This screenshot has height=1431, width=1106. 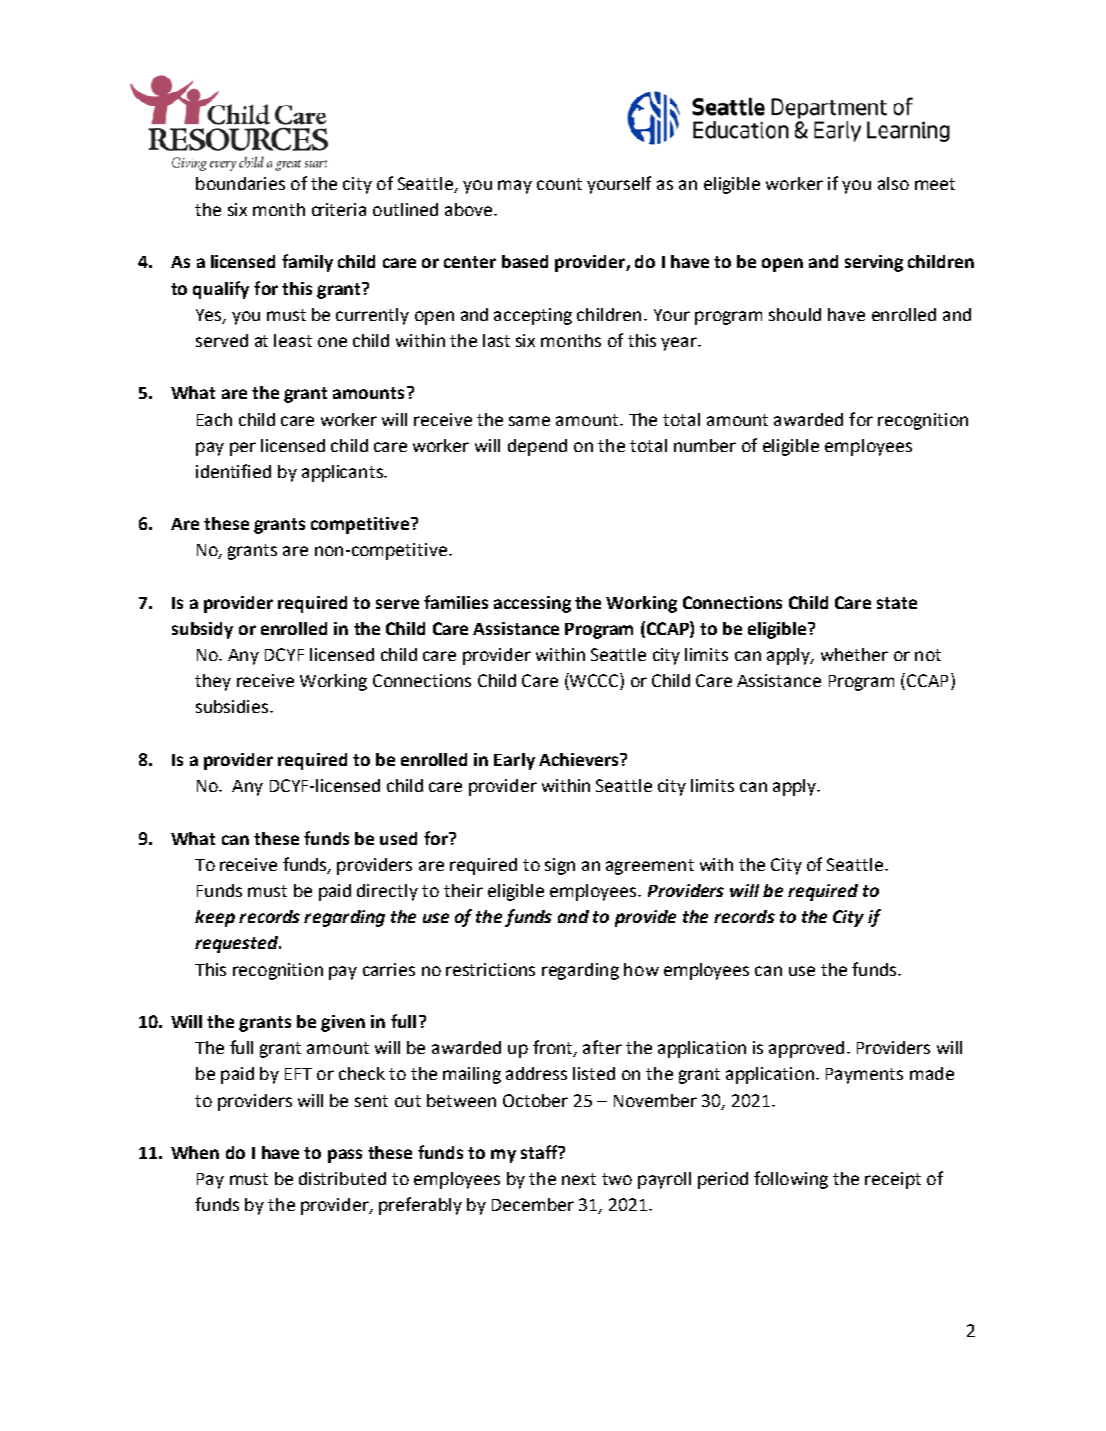 I want to click on agreement, so click(x=650, y=867).
